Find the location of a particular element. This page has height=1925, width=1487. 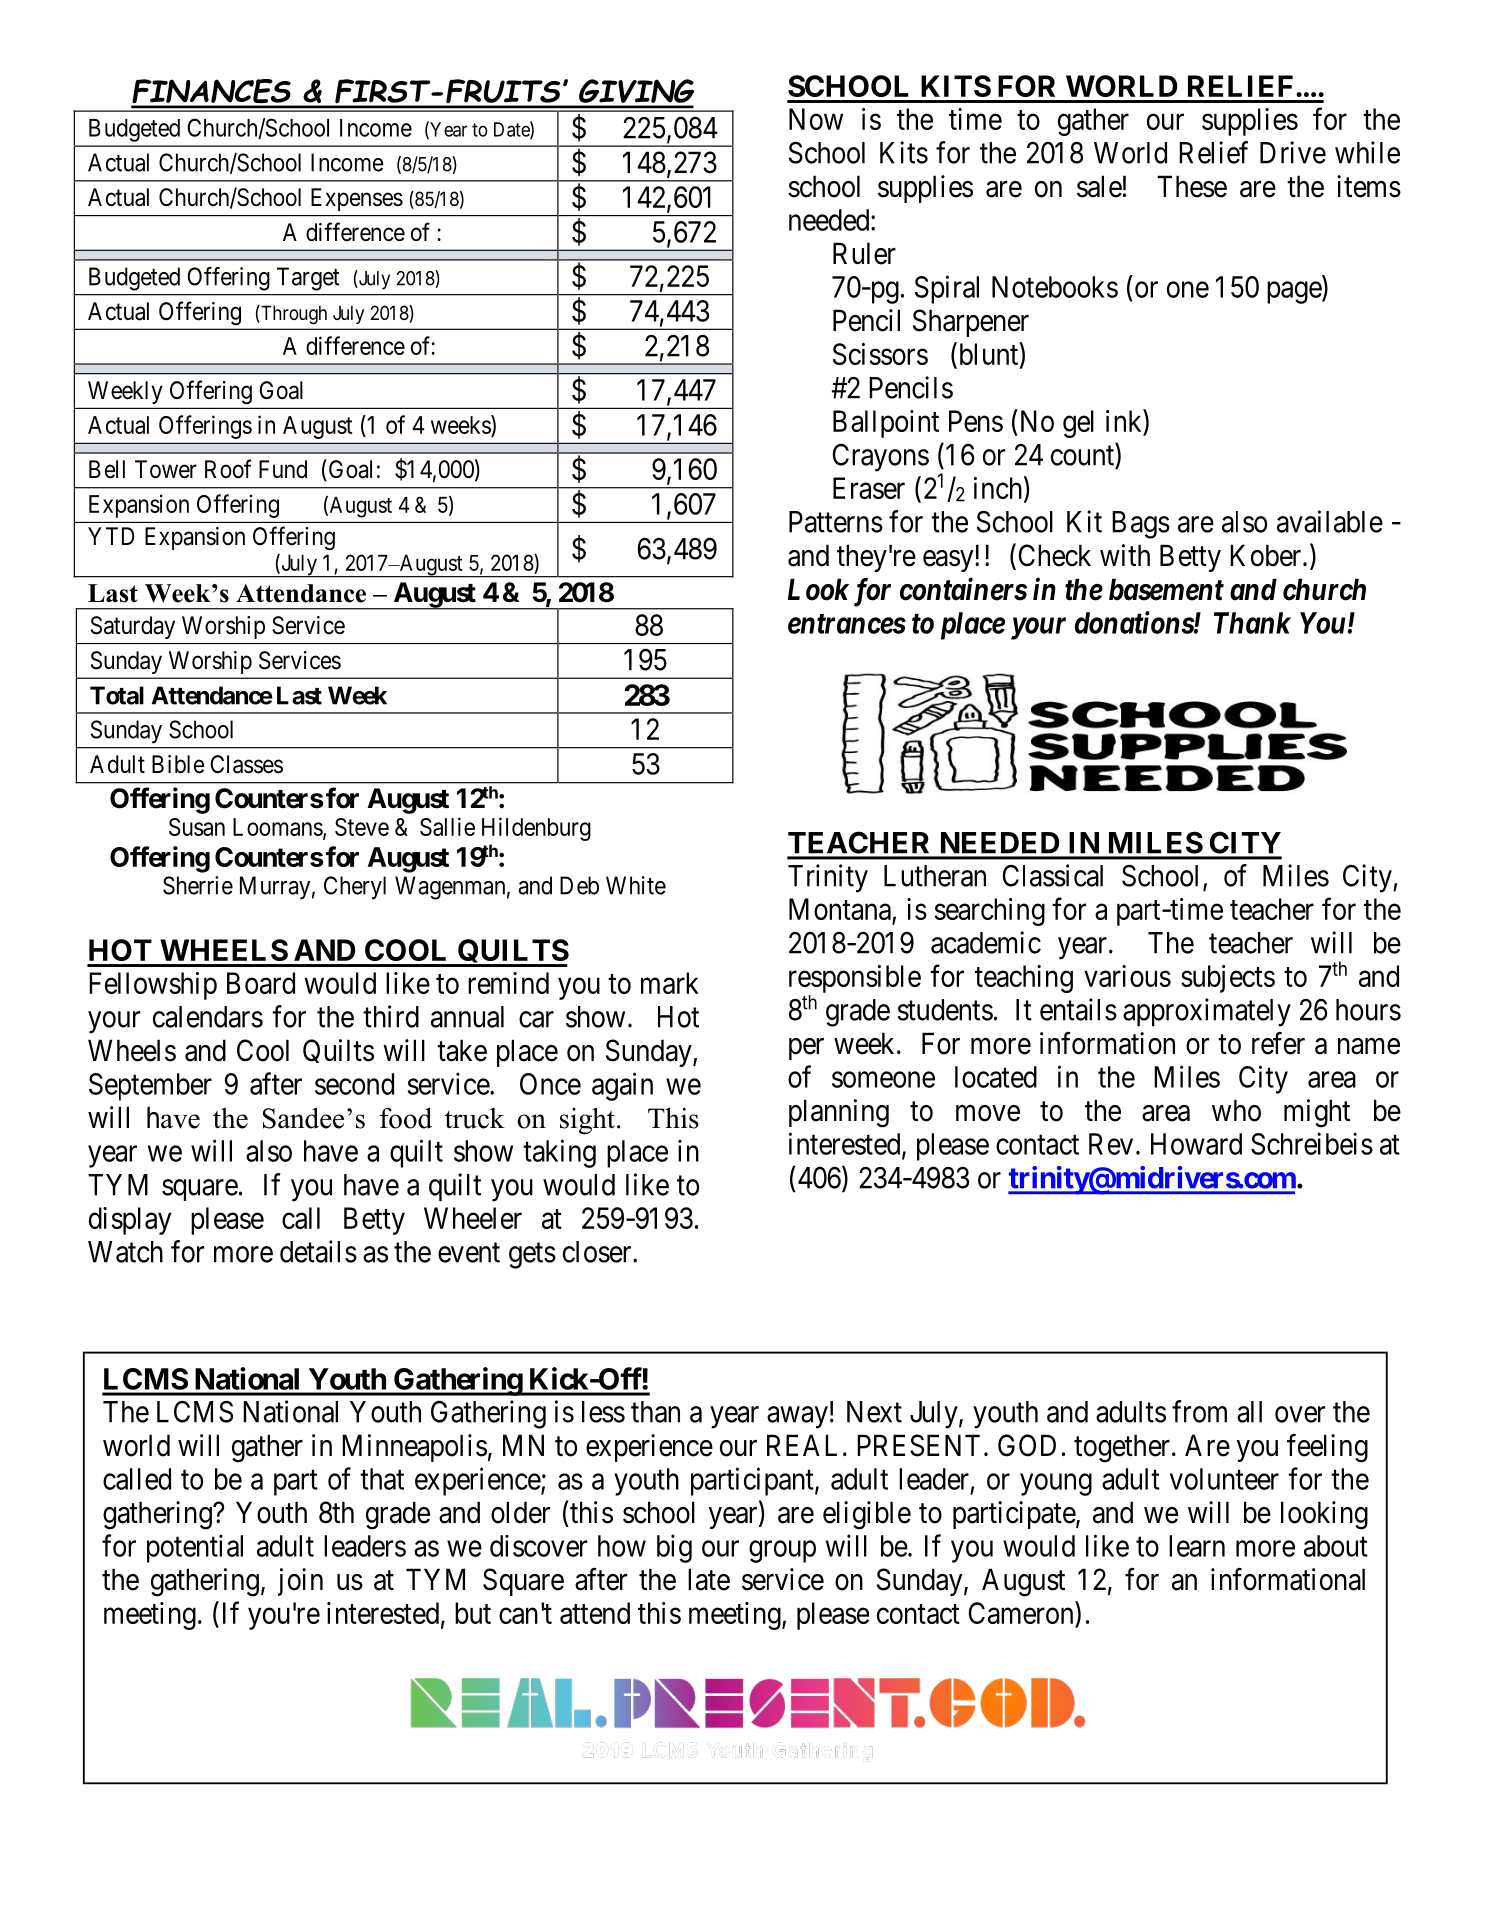

join is located at coordinates (300, 1582).
